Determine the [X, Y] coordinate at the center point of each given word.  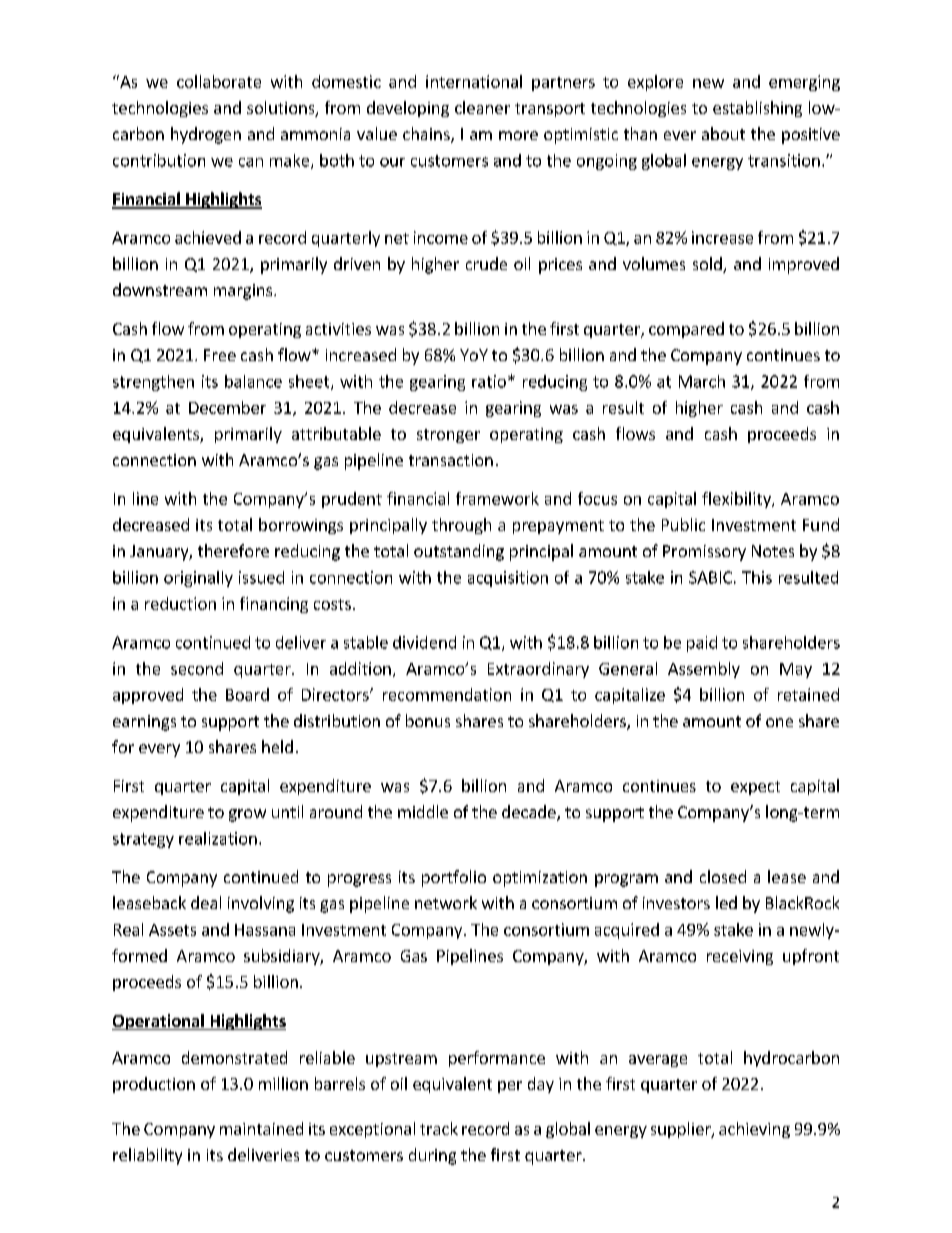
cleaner [482, 107]
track [439, 1128]
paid [702, 644]
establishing [757, 109]
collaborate [219, 81]
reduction [180, 603]
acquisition [508, 579]
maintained [261, 1128]
